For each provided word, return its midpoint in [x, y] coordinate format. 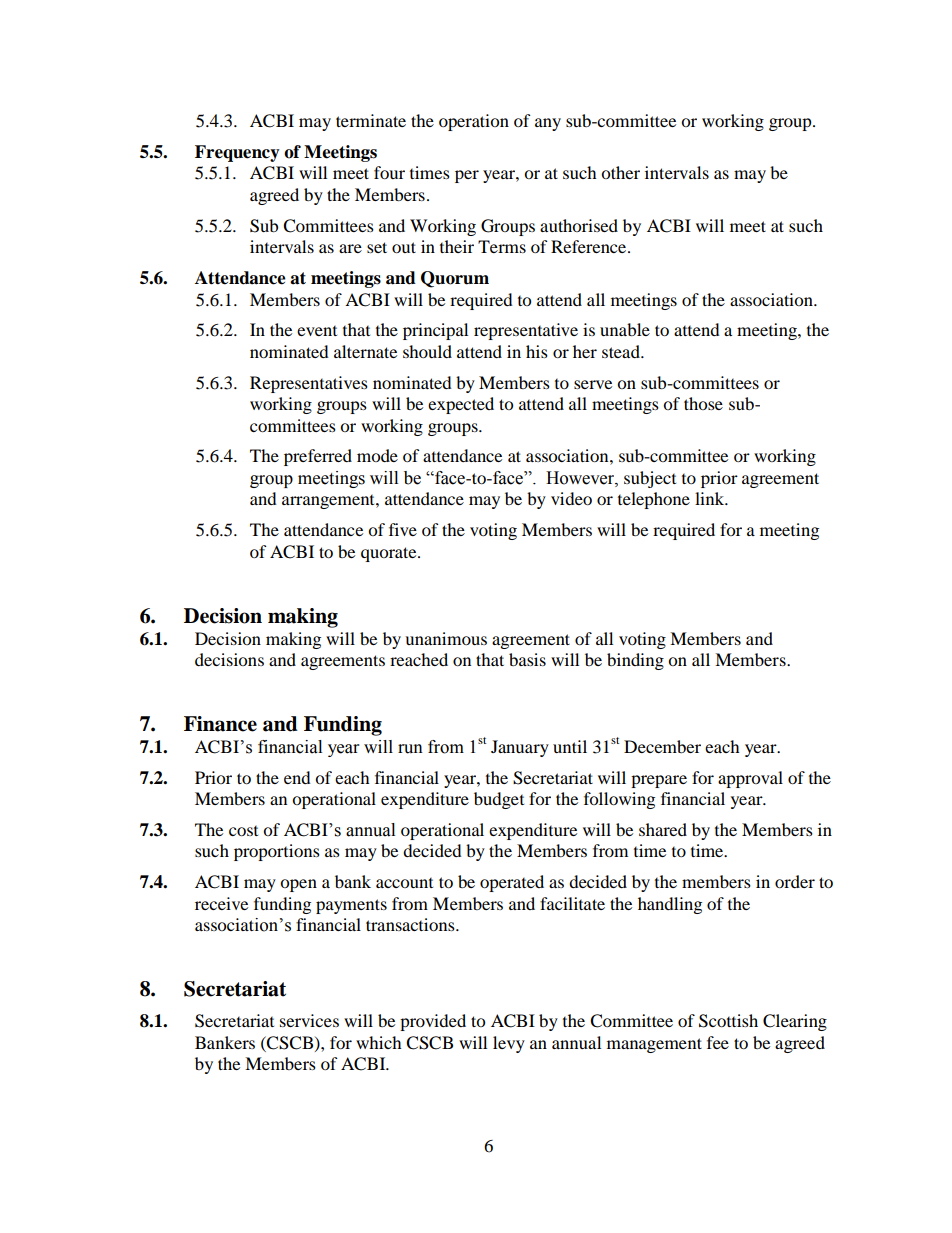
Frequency [237, 153]
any [548, 124]
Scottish [728, 1021]
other [620, 172]
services [309, 1020]
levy [509, 1044]
